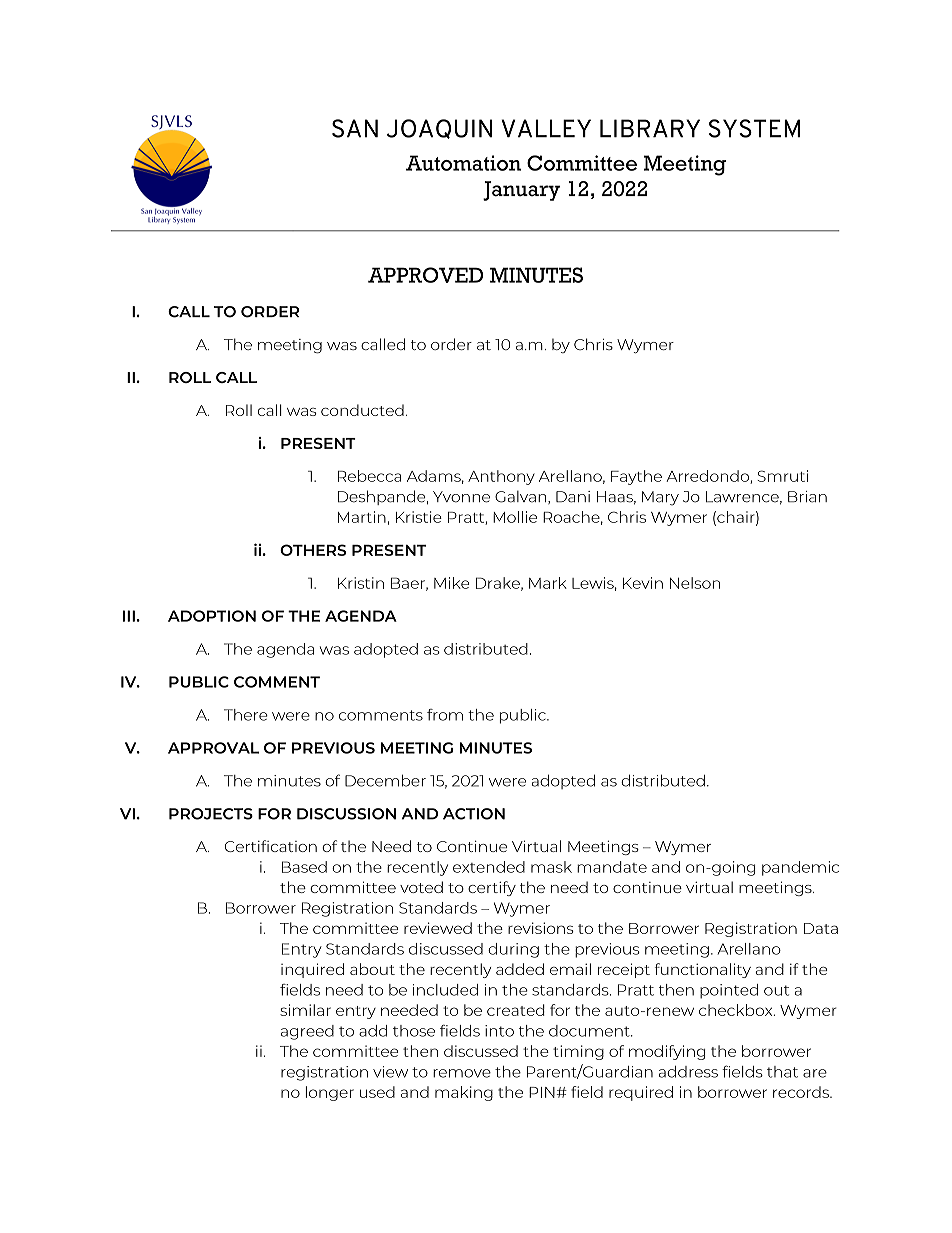 The width and height of the image is (952, 1233). What do you see at coordinates (492, 888) in the image?
I see `certify` at bounding box center [492, 888].
